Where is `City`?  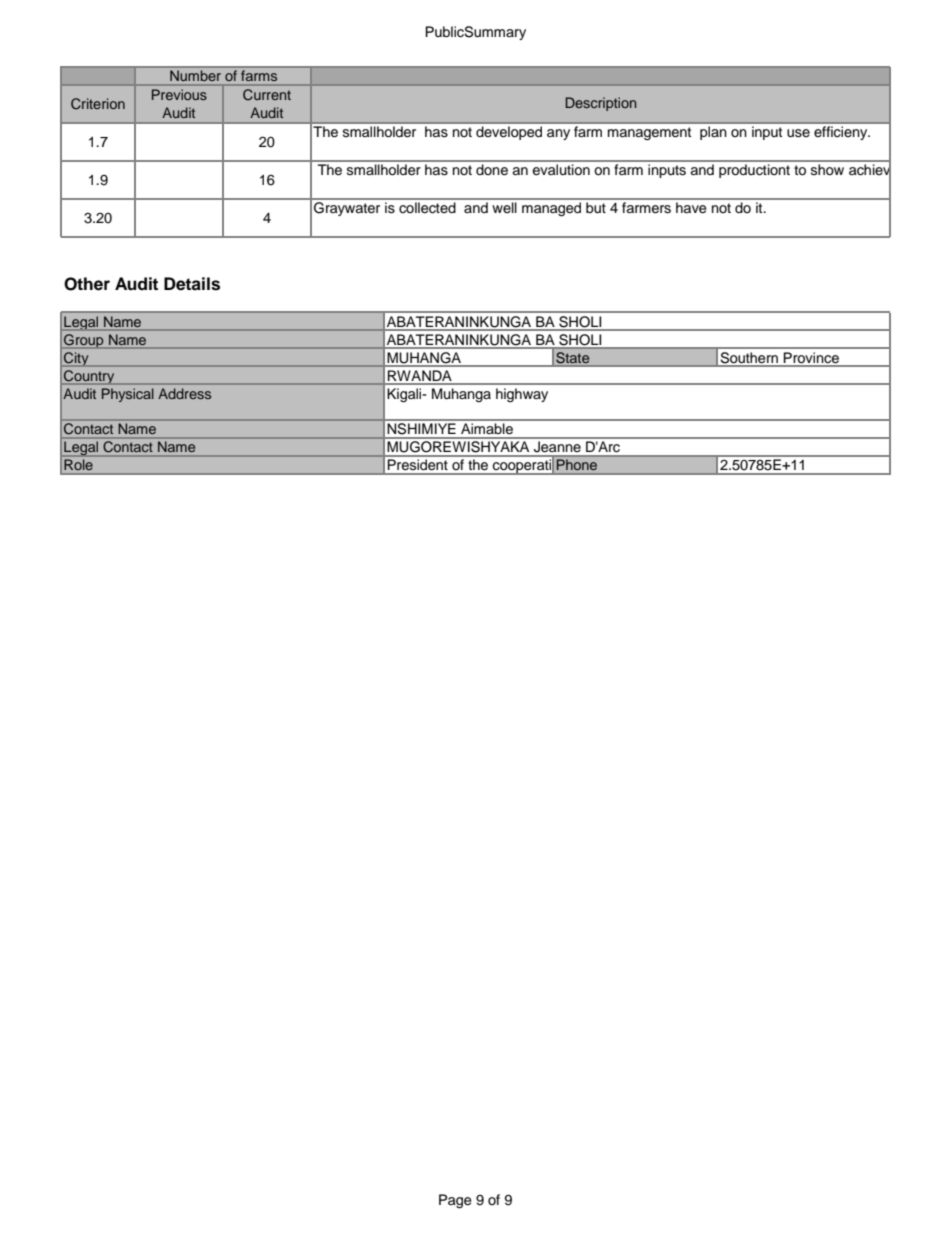 City is located at coordinates (76, 358).
